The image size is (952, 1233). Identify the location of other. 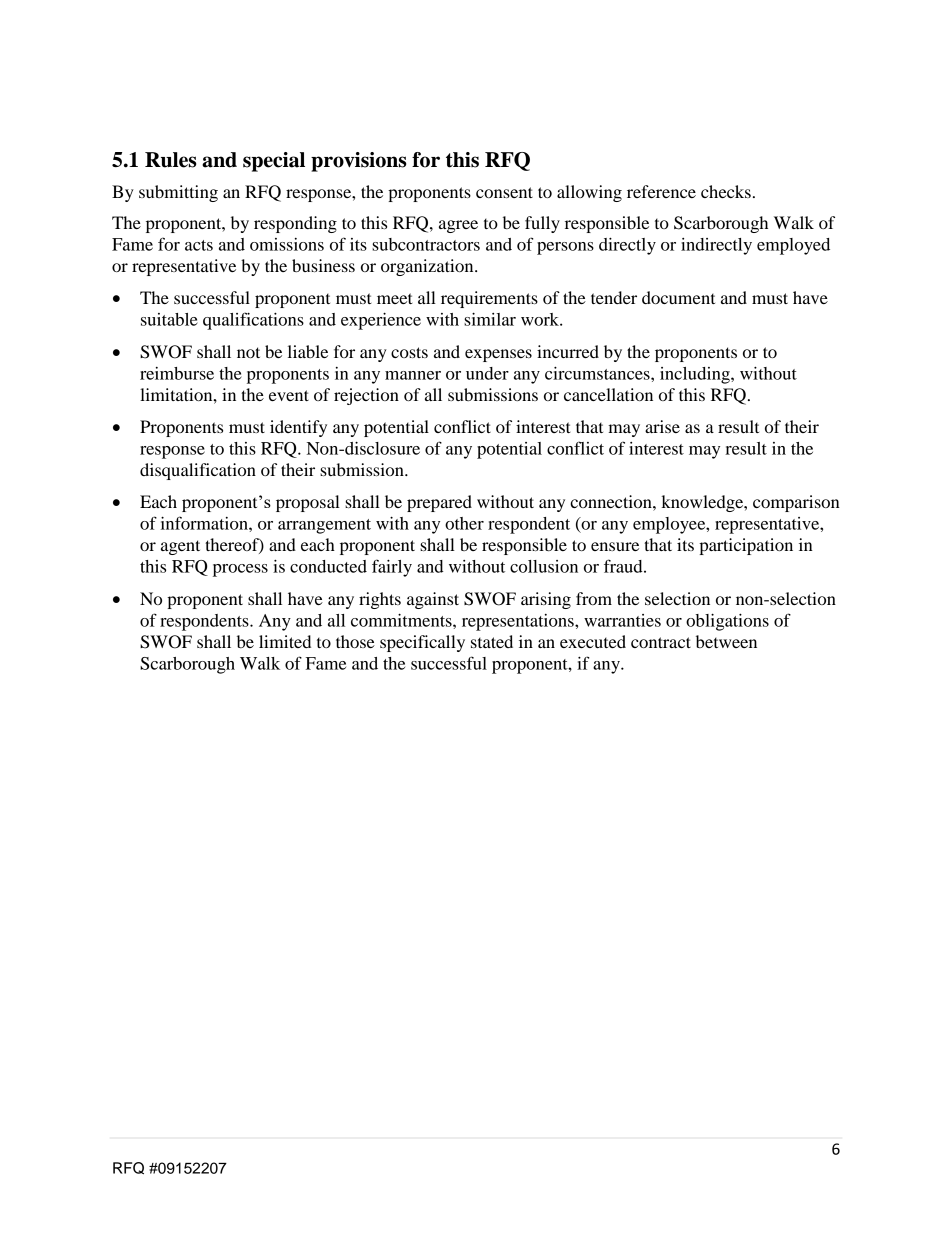
(464, 523).
